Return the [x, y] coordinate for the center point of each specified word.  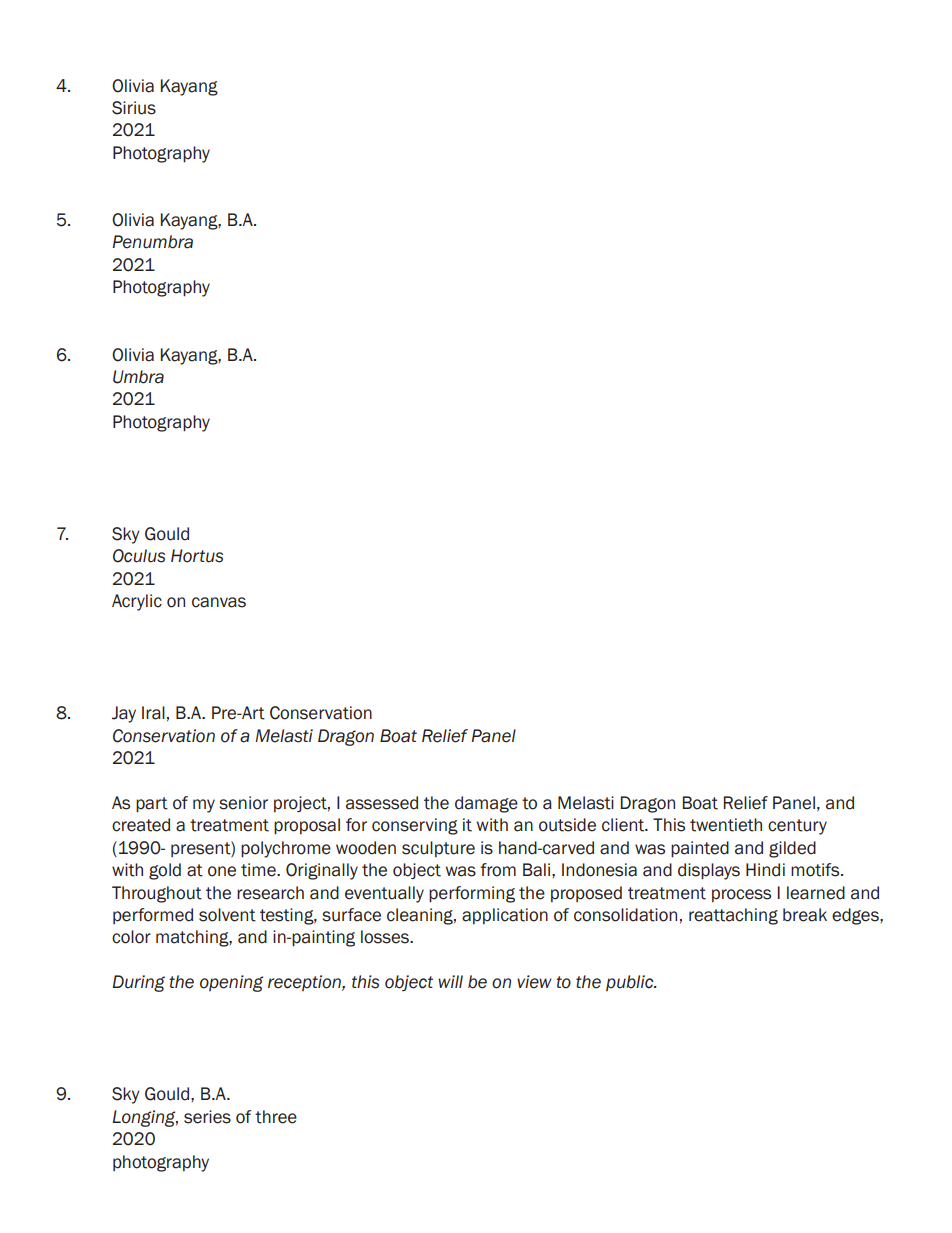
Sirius [134, 108]
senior [243, 803]
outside [567, 825]
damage [486, 804]
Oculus [139, 556]
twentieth [726, 825]
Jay [124, 714]
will [450, 981]
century [797, 827]
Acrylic [137, 602]
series [207, 1117]
